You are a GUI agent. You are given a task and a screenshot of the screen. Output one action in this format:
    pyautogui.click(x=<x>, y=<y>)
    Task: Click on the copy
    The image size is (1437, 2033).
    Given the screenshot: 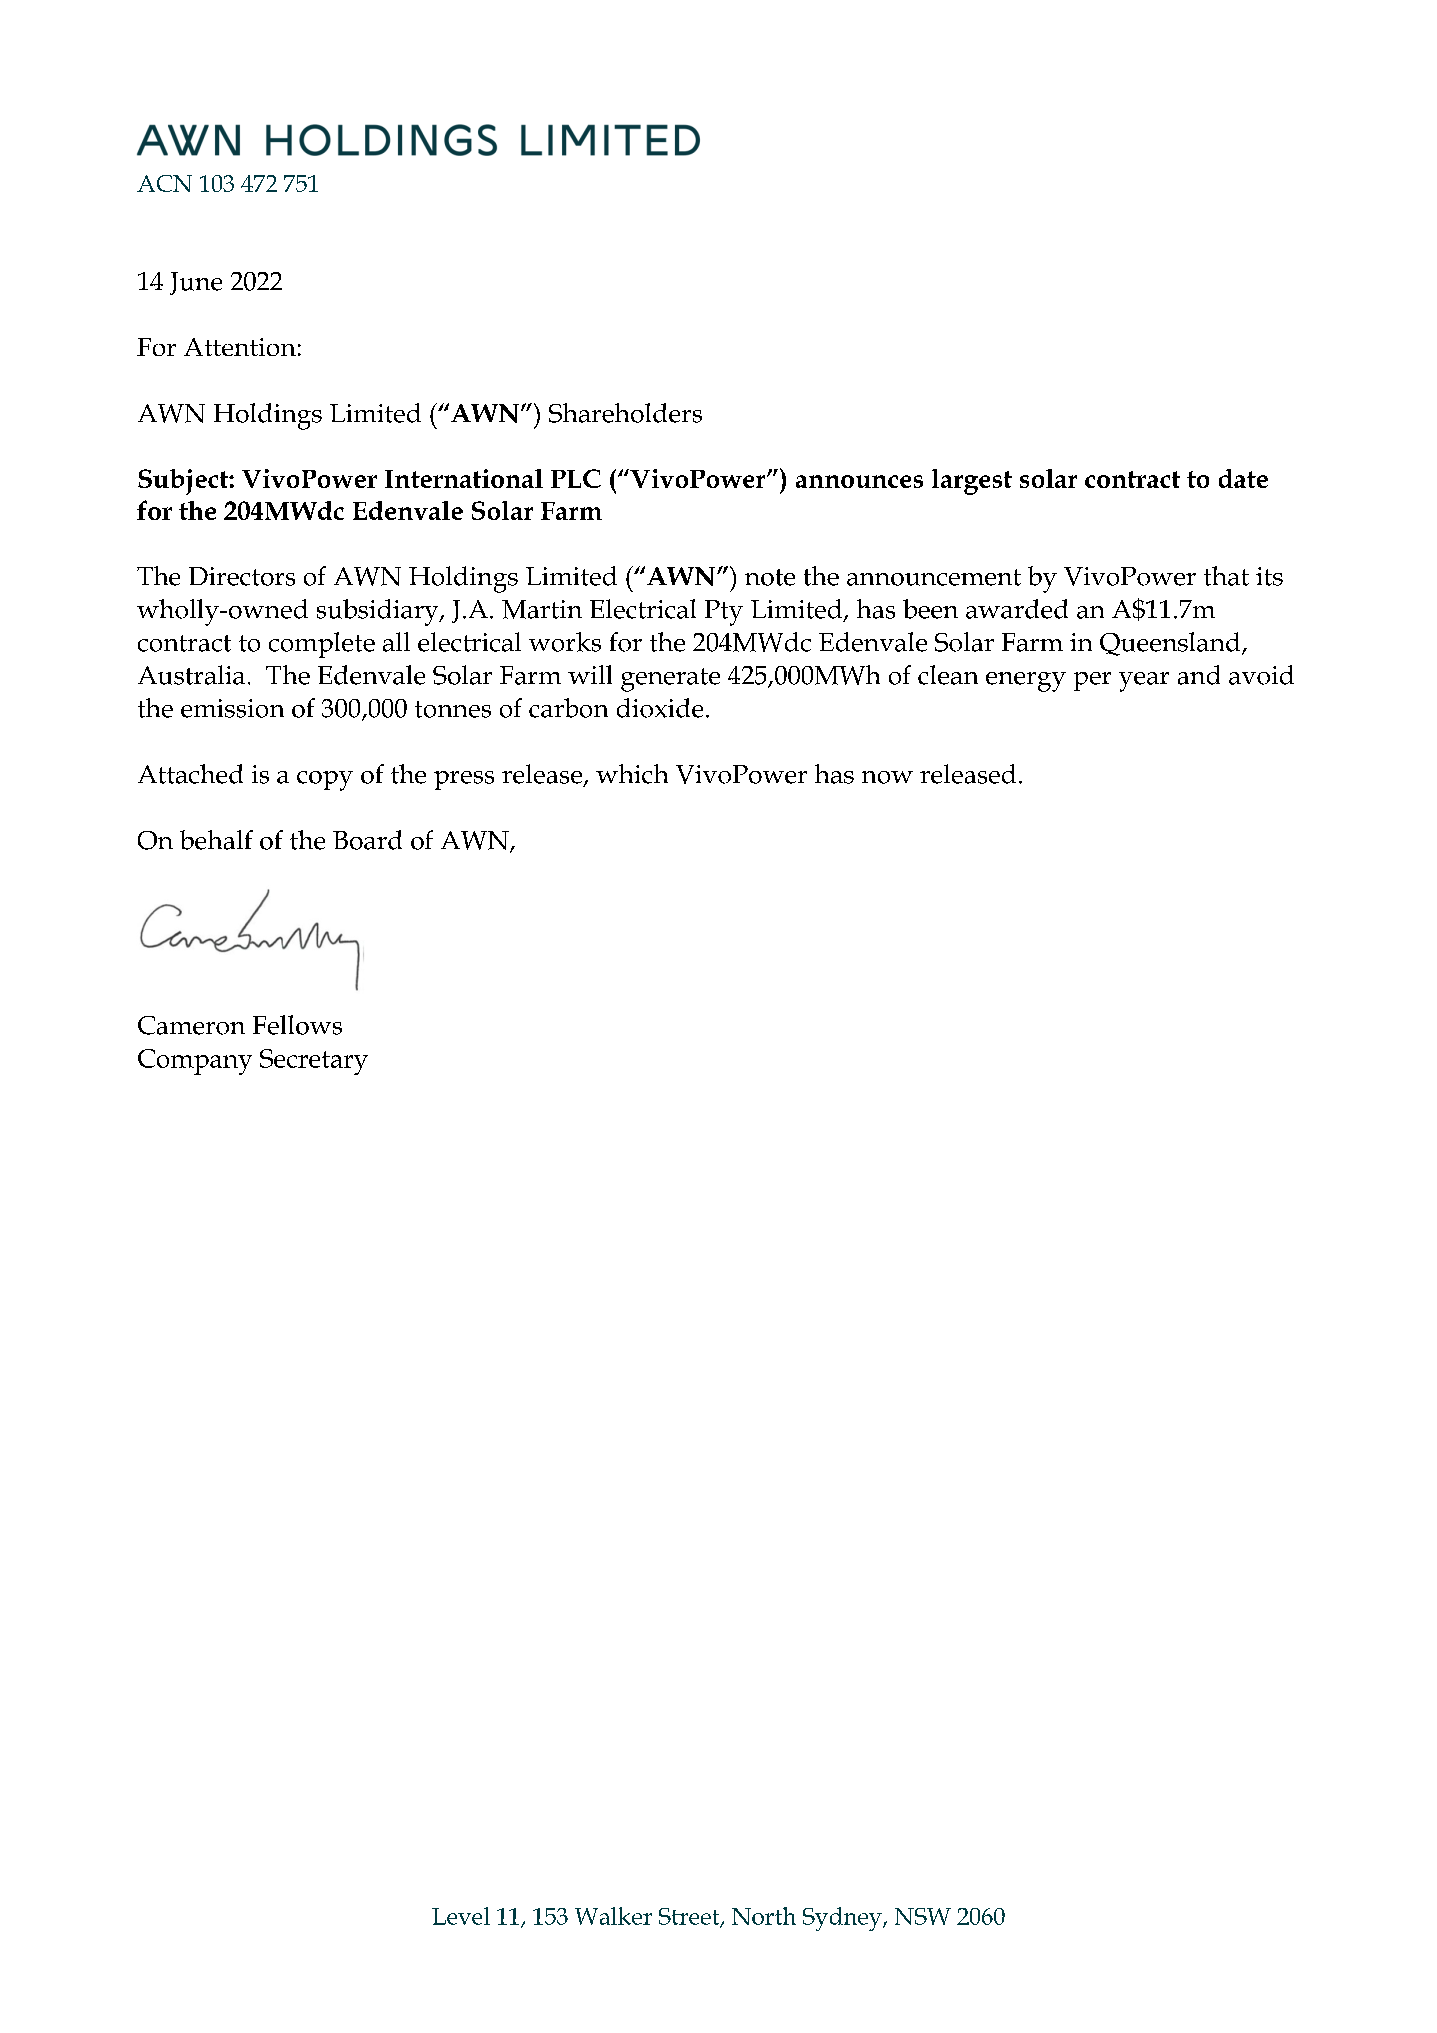 What is the action you would take?
    pyautogui.click(x=325, y=781)
